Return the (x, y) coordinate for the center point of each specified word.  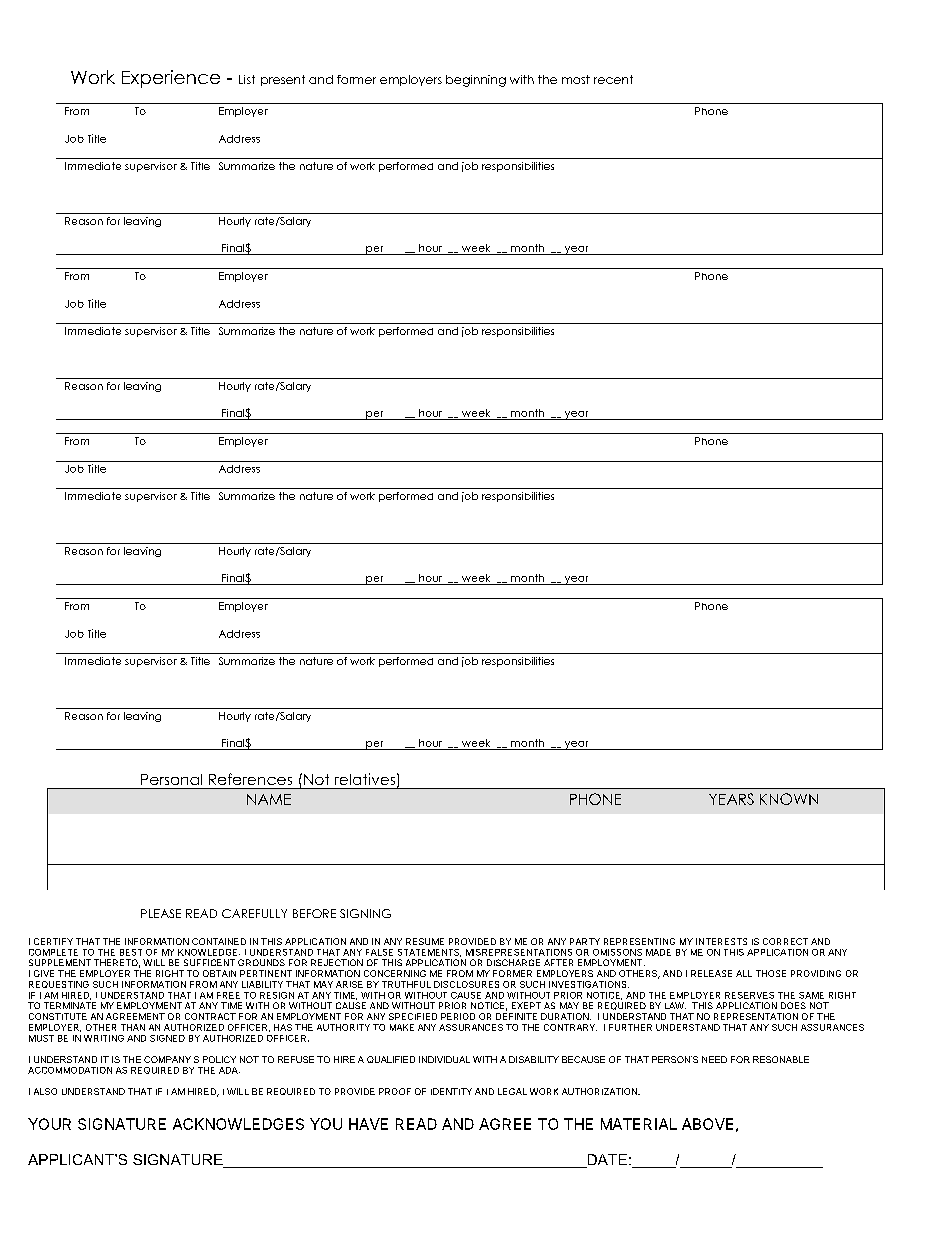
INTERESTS (721, 941)
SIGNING (365, 913)
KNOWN (789, 799)
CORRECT (785, 941)
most (576, 79)
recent (613, 79)
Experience (171, 79)
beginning (476, 81)
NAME (269, 799)
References (250, 779)
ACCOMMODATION (70, 1070)
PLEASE (161, 913)
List (247, 79)
